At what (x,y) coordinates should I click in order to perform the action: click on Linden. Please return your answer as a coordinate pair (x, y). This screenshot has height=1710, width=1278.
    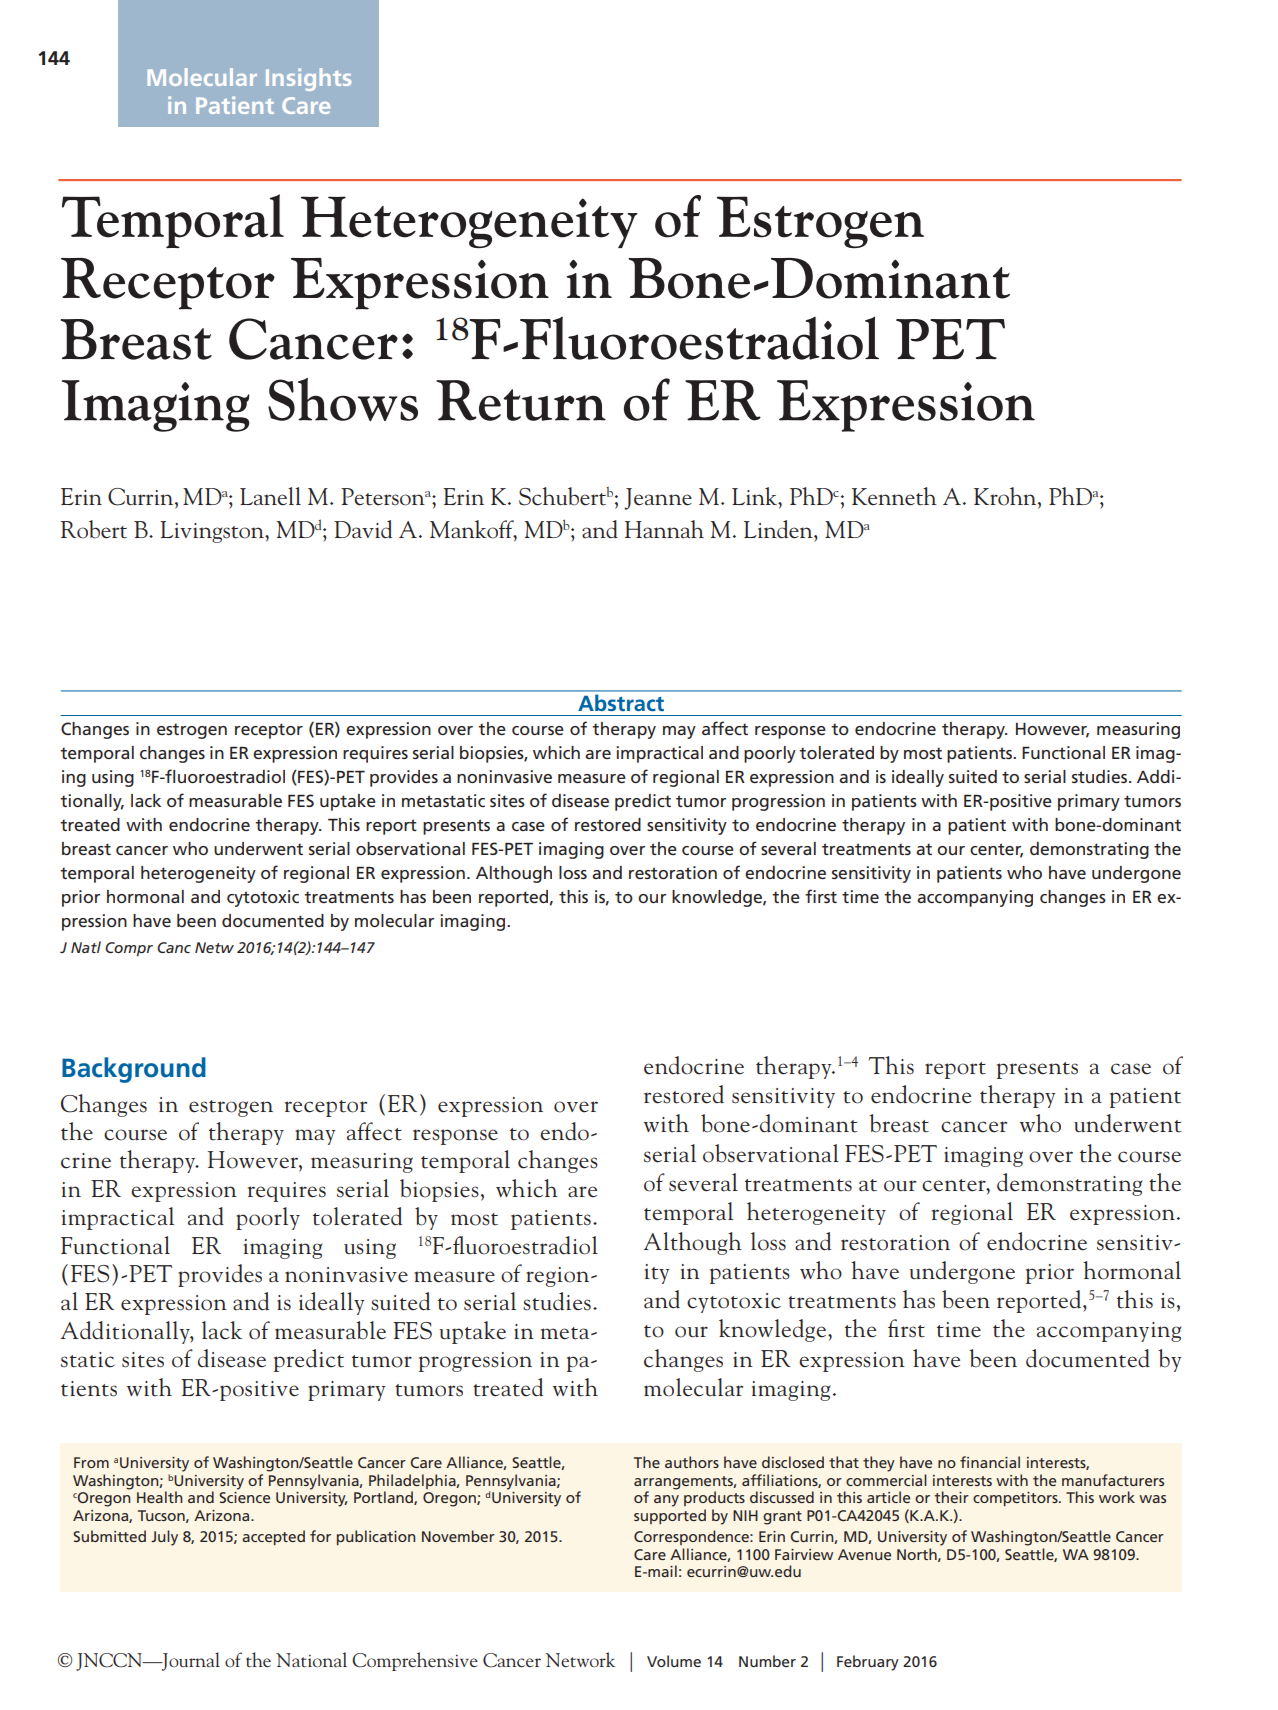
    Looking at the image, I should click on (779, 529).
